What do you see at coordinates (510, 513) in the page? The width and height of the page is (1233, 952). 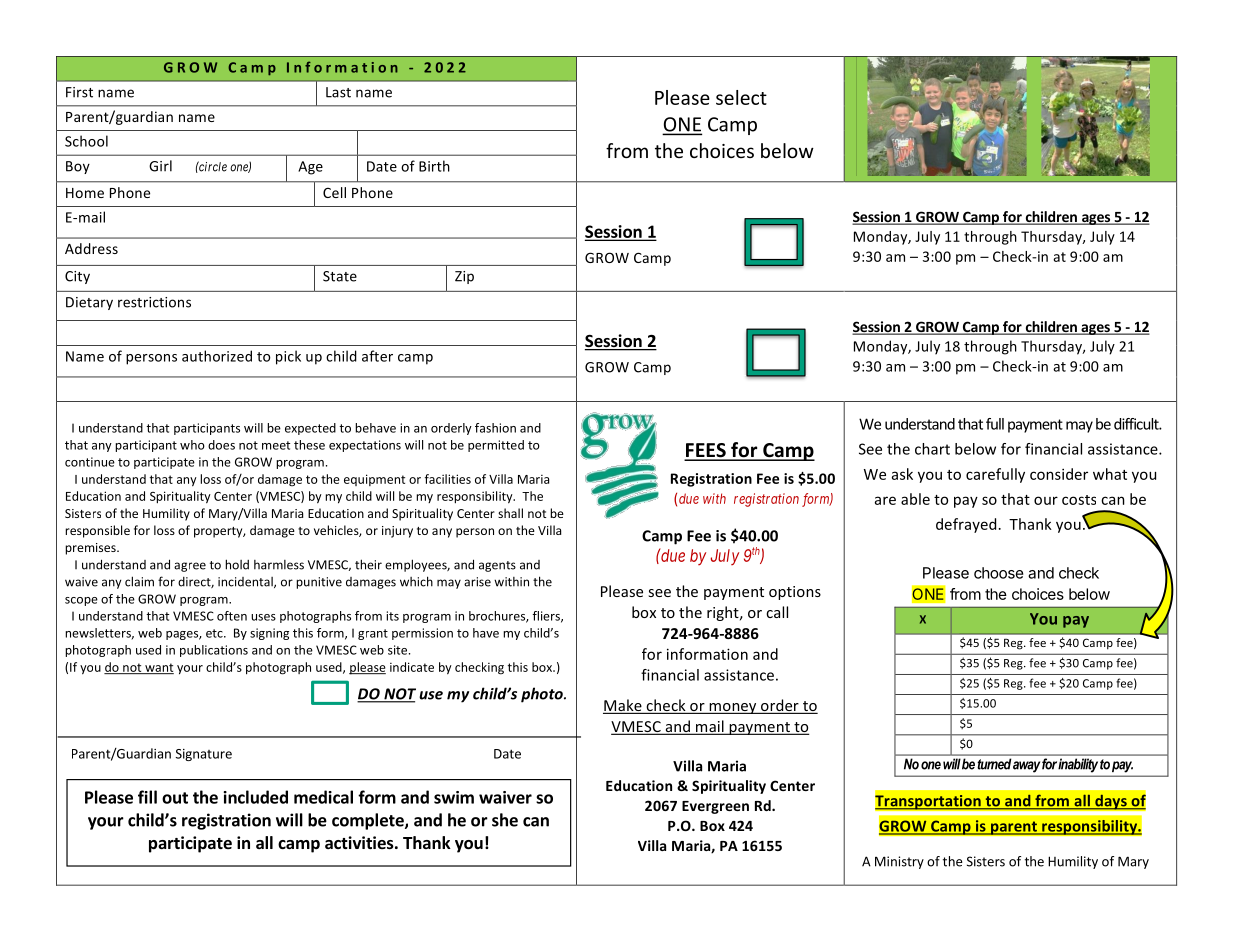 I see `shall` at bounding box center [510, 513].
